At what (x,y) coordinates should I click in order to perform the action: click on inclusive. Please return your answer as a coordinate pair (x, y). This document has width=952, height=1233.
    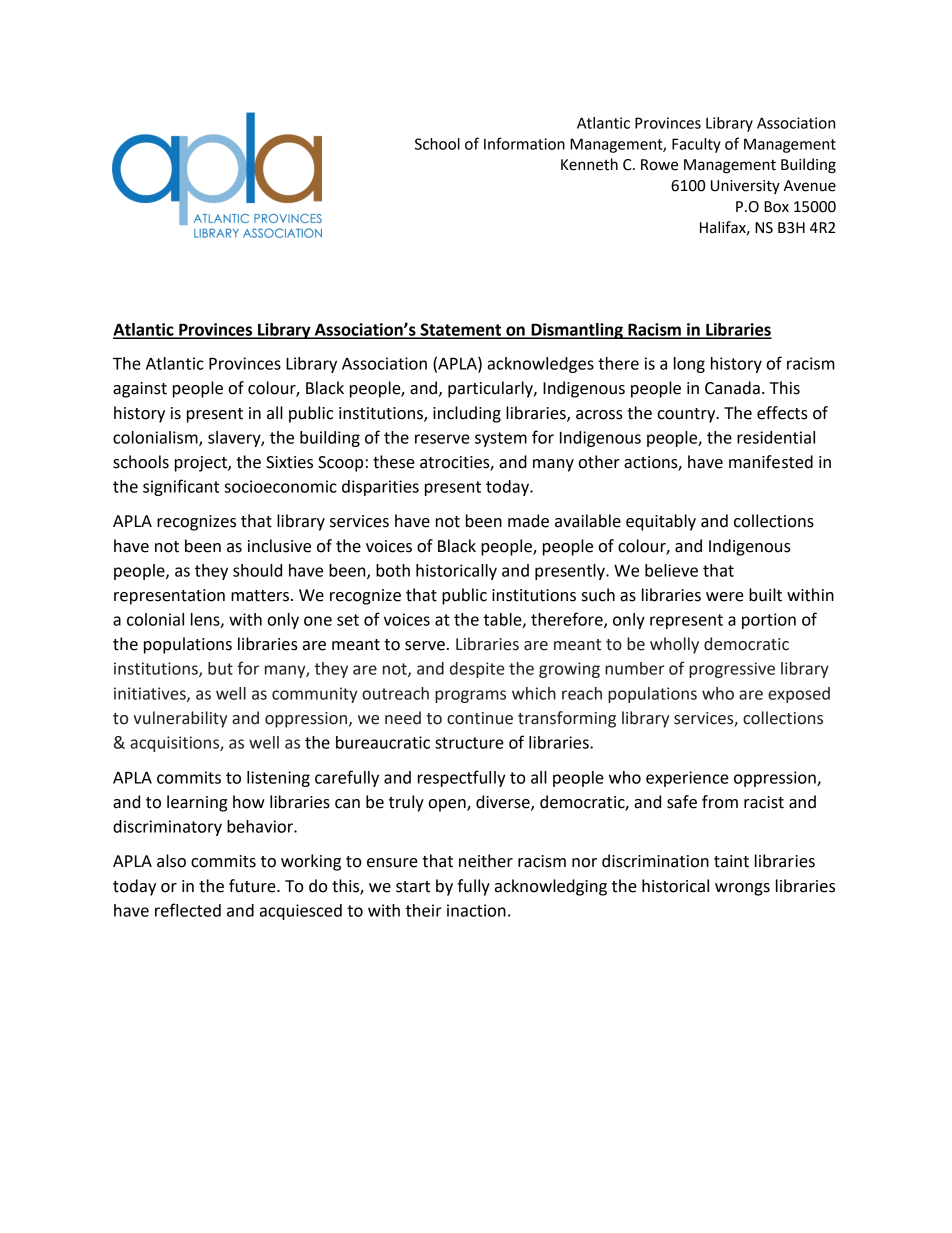
    Looking at the image, I should click on (279, 546).
